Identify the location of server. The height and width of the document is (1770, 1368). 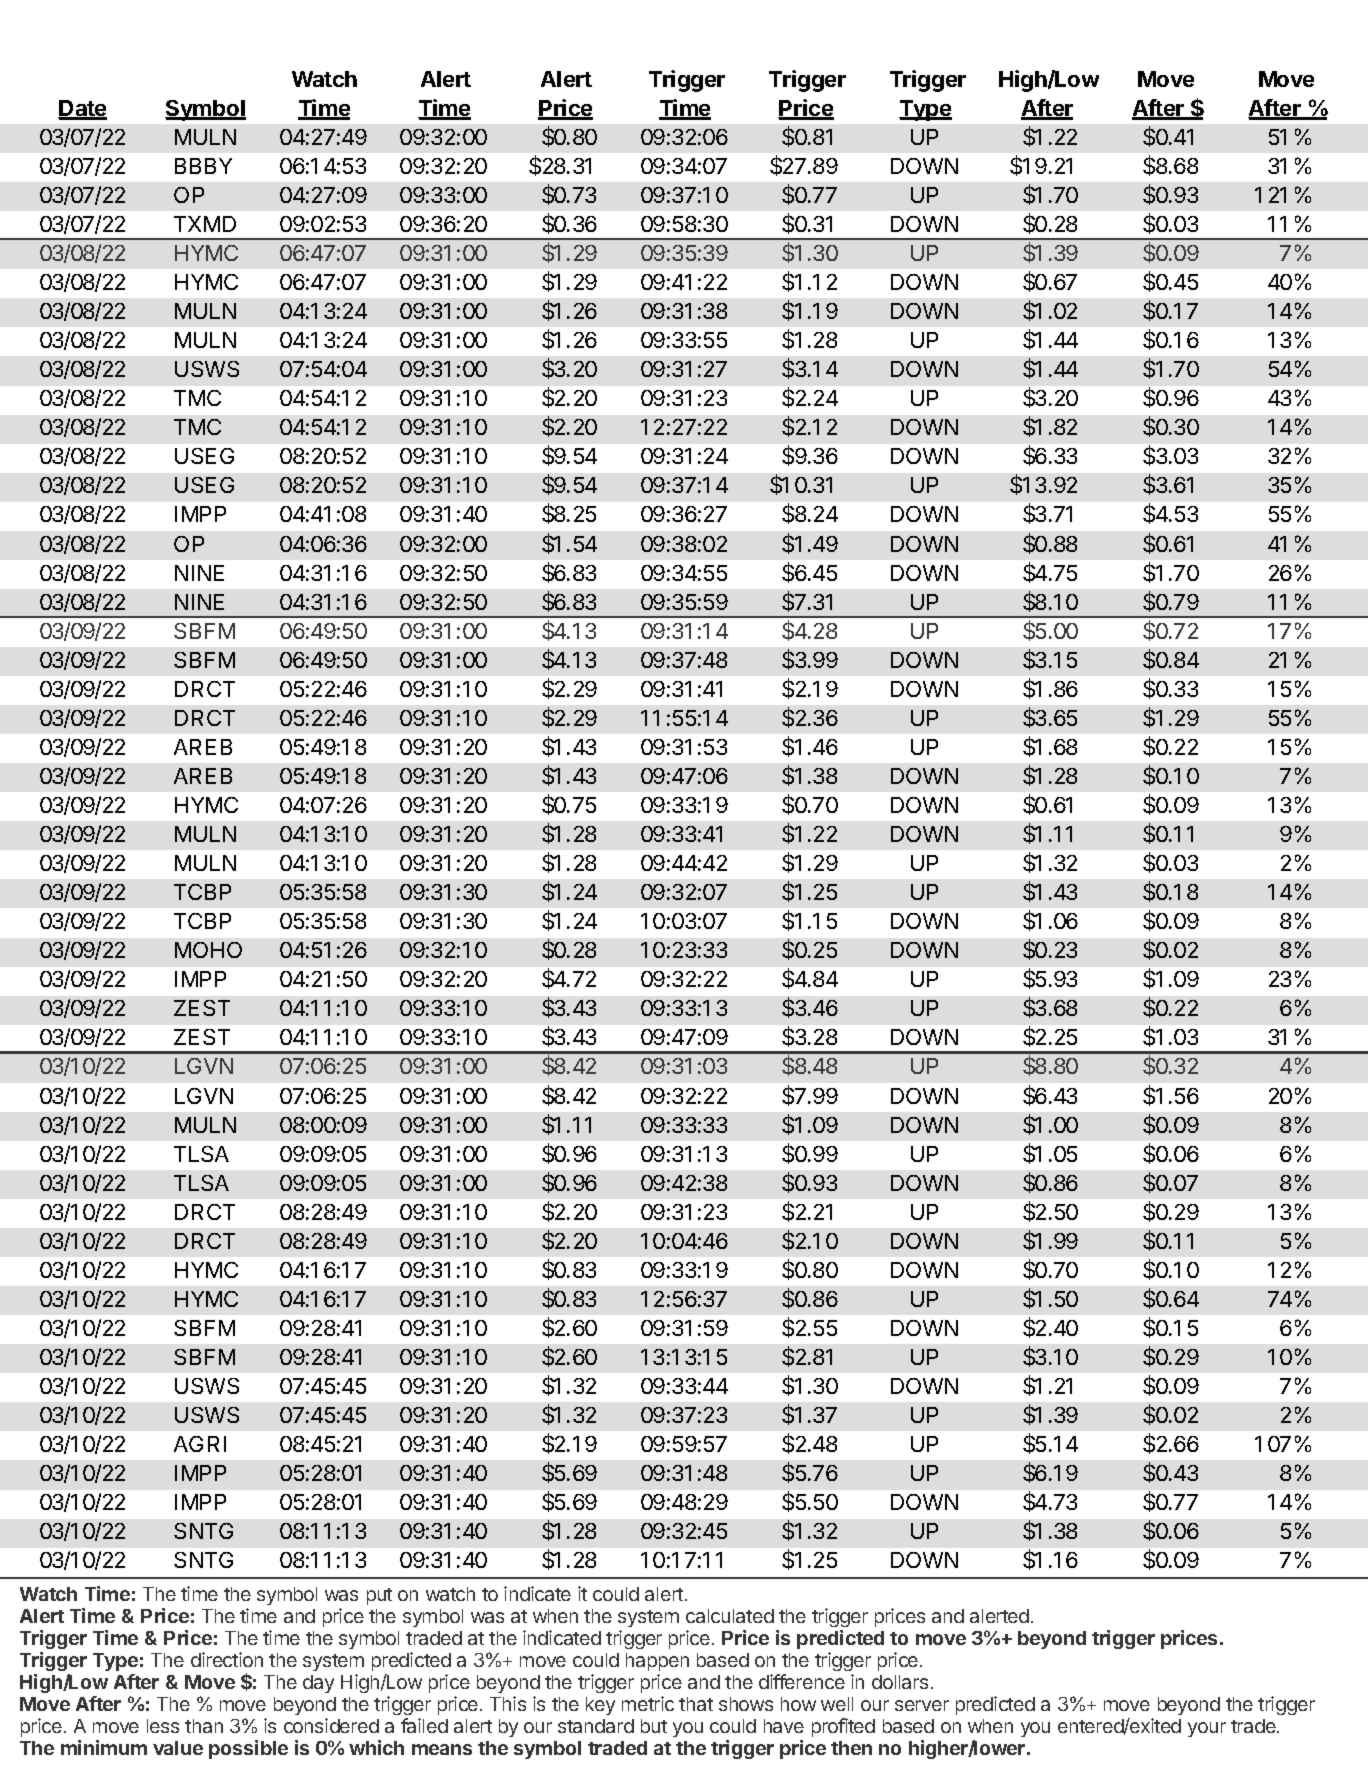
(922, 1705).
